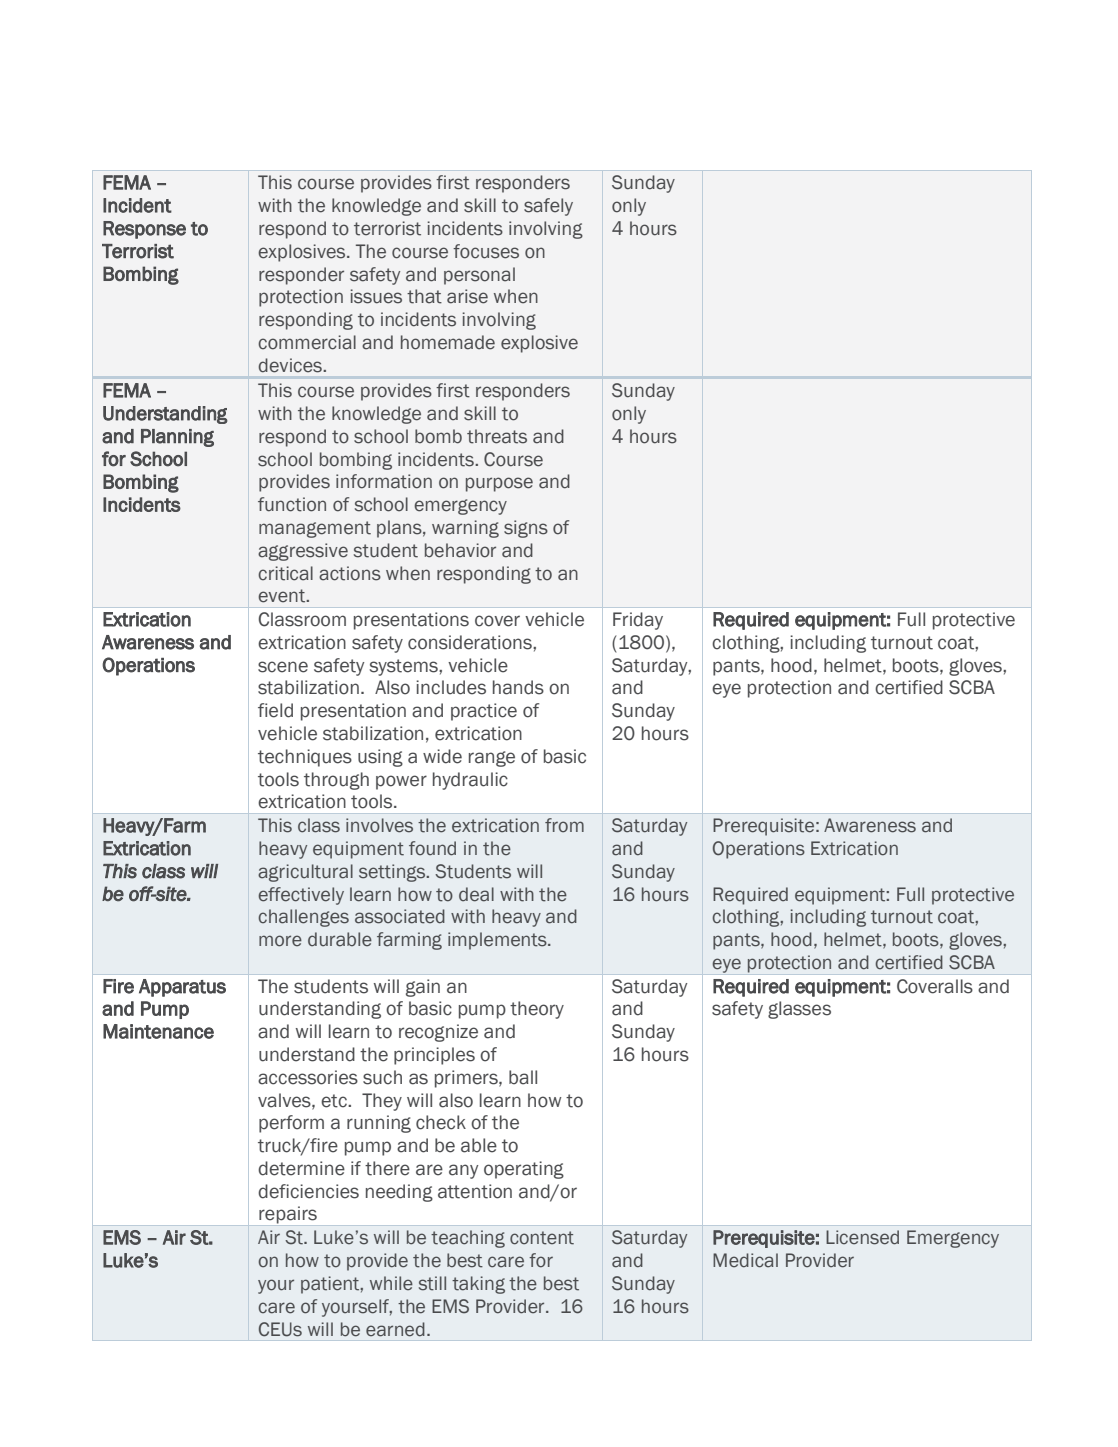 The image size is (1118, 1447). What do you see at coordinates (492, 759) in the page?
I see `range` at bounding box center [492, 759].
